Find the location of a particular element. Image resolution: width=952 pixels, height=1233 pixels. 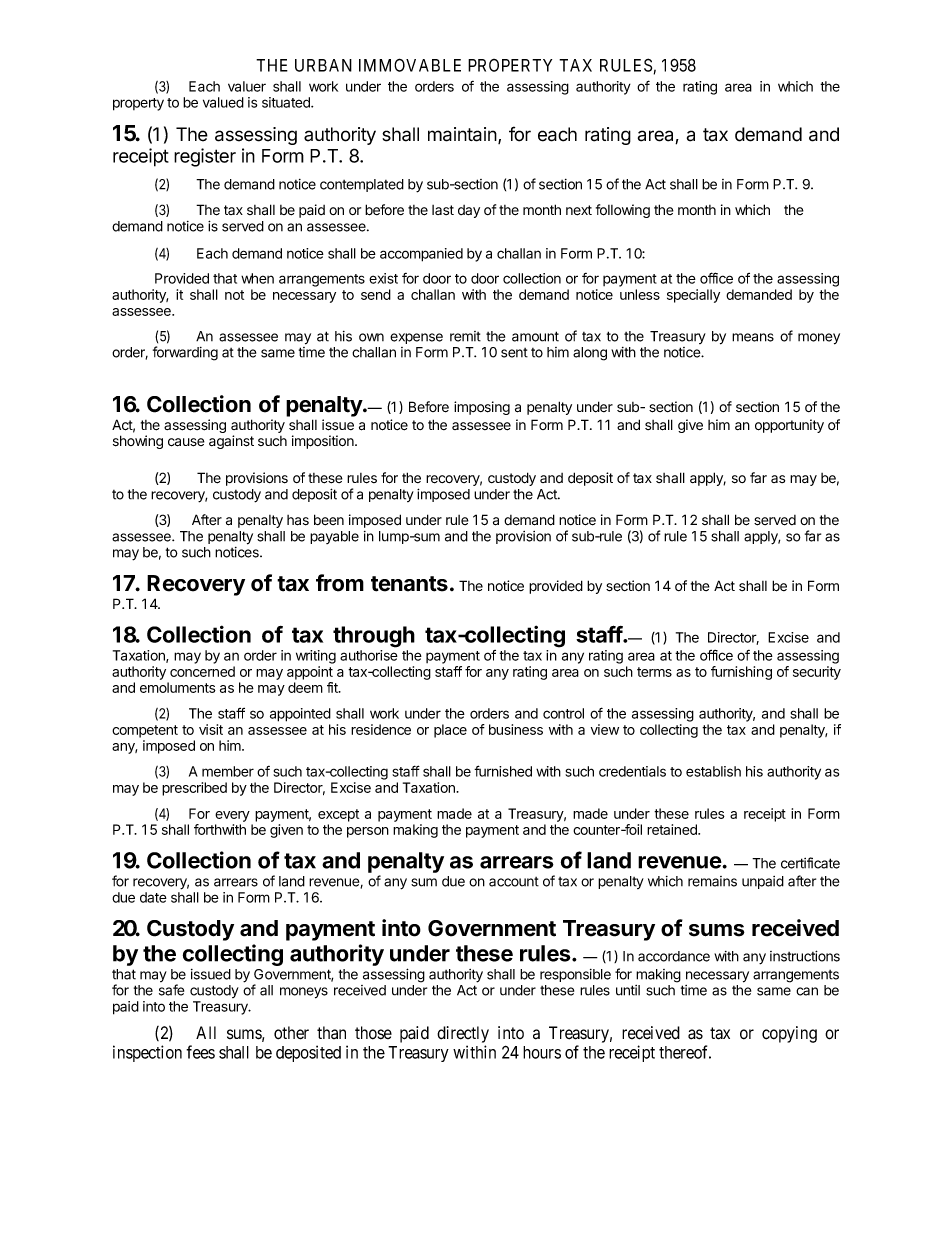

prescribed is located at coordinates (194, 789).
